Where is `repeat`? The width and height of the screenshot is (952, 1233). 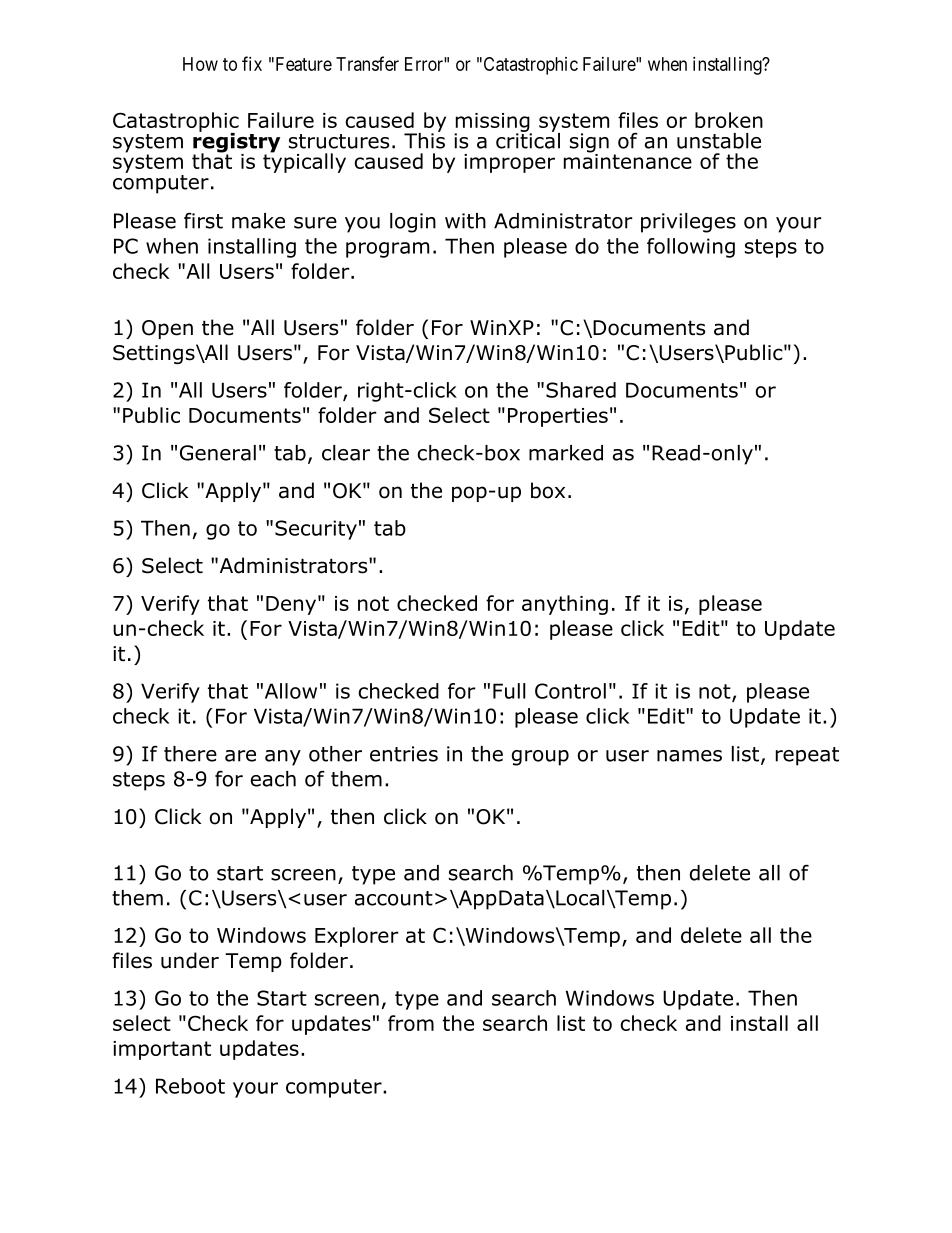
repeat is located at coordinates (807, 756).
